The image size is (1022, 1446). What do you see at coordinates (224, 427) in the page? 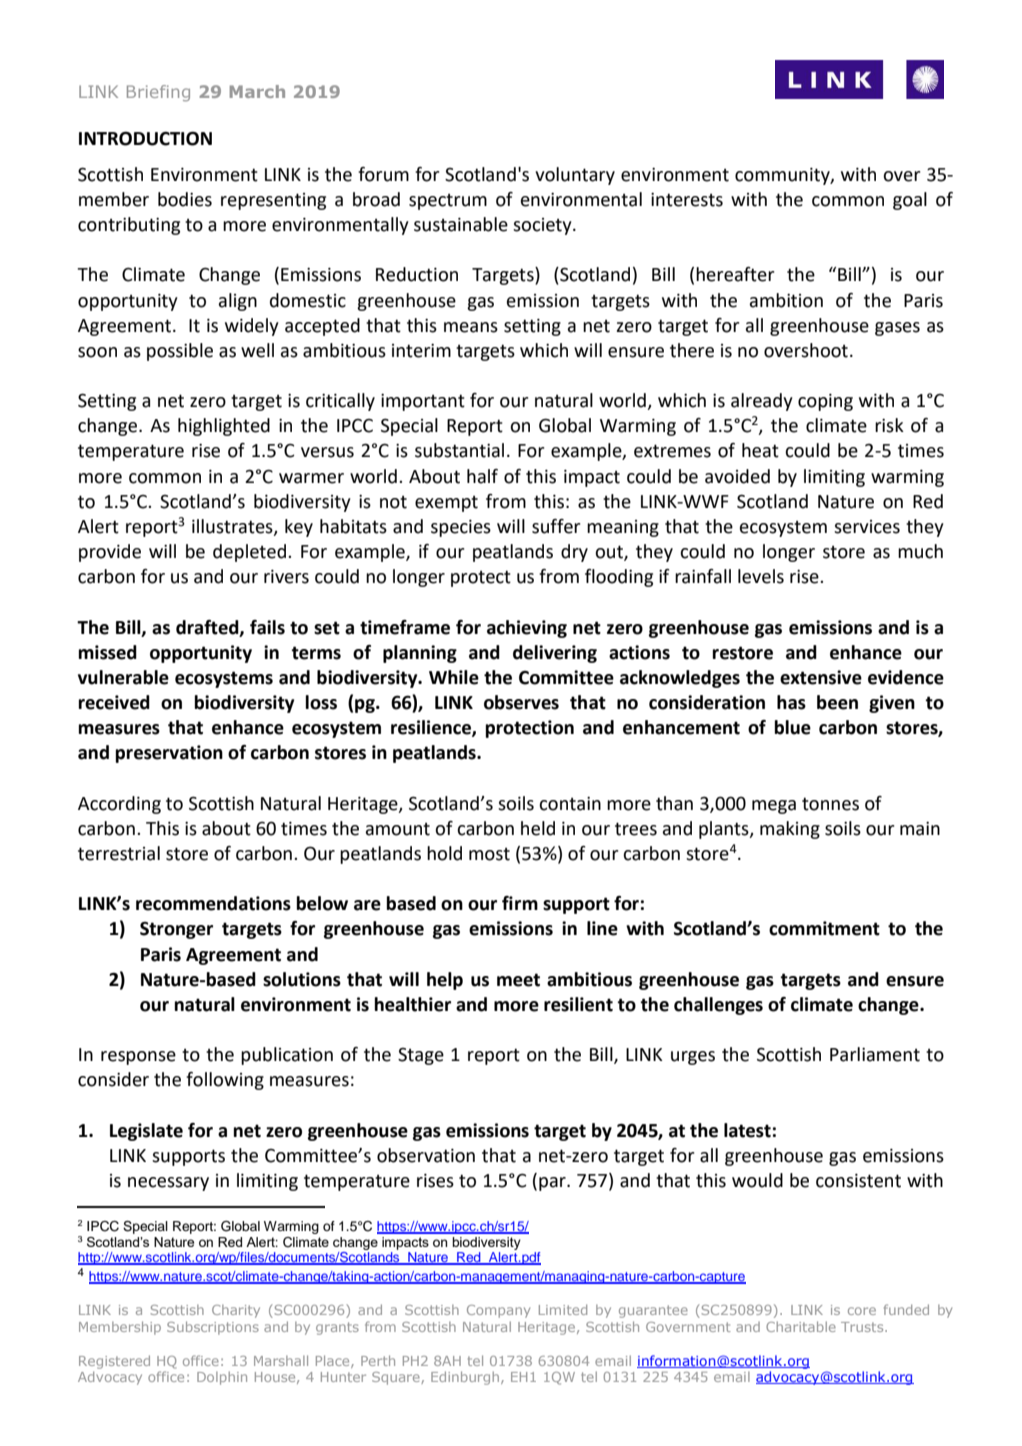
I see `highlighted` at bounding box center [224, 427].
